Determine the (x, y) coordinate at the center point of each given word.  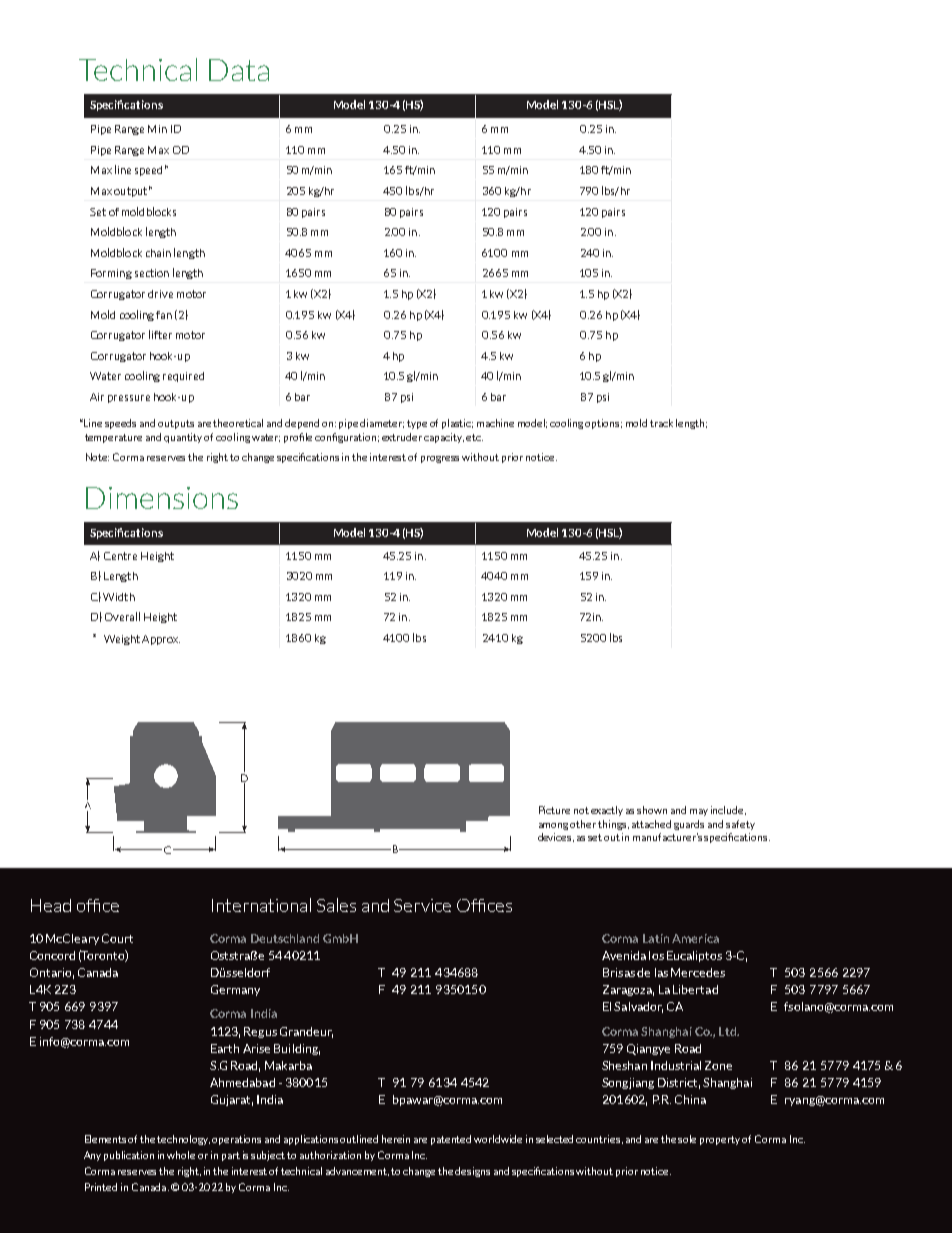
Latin (656, 938)
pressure (129, 399)
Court (117, 938)
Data (239, 70)
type (417, 424)
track (661, 423)
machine (495, 423)
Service (422, 905)
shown (652, 810)
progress (440, 459)
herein (396, 1139)
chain (158, 253)
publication (129, 1156)
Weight (122, 640)
